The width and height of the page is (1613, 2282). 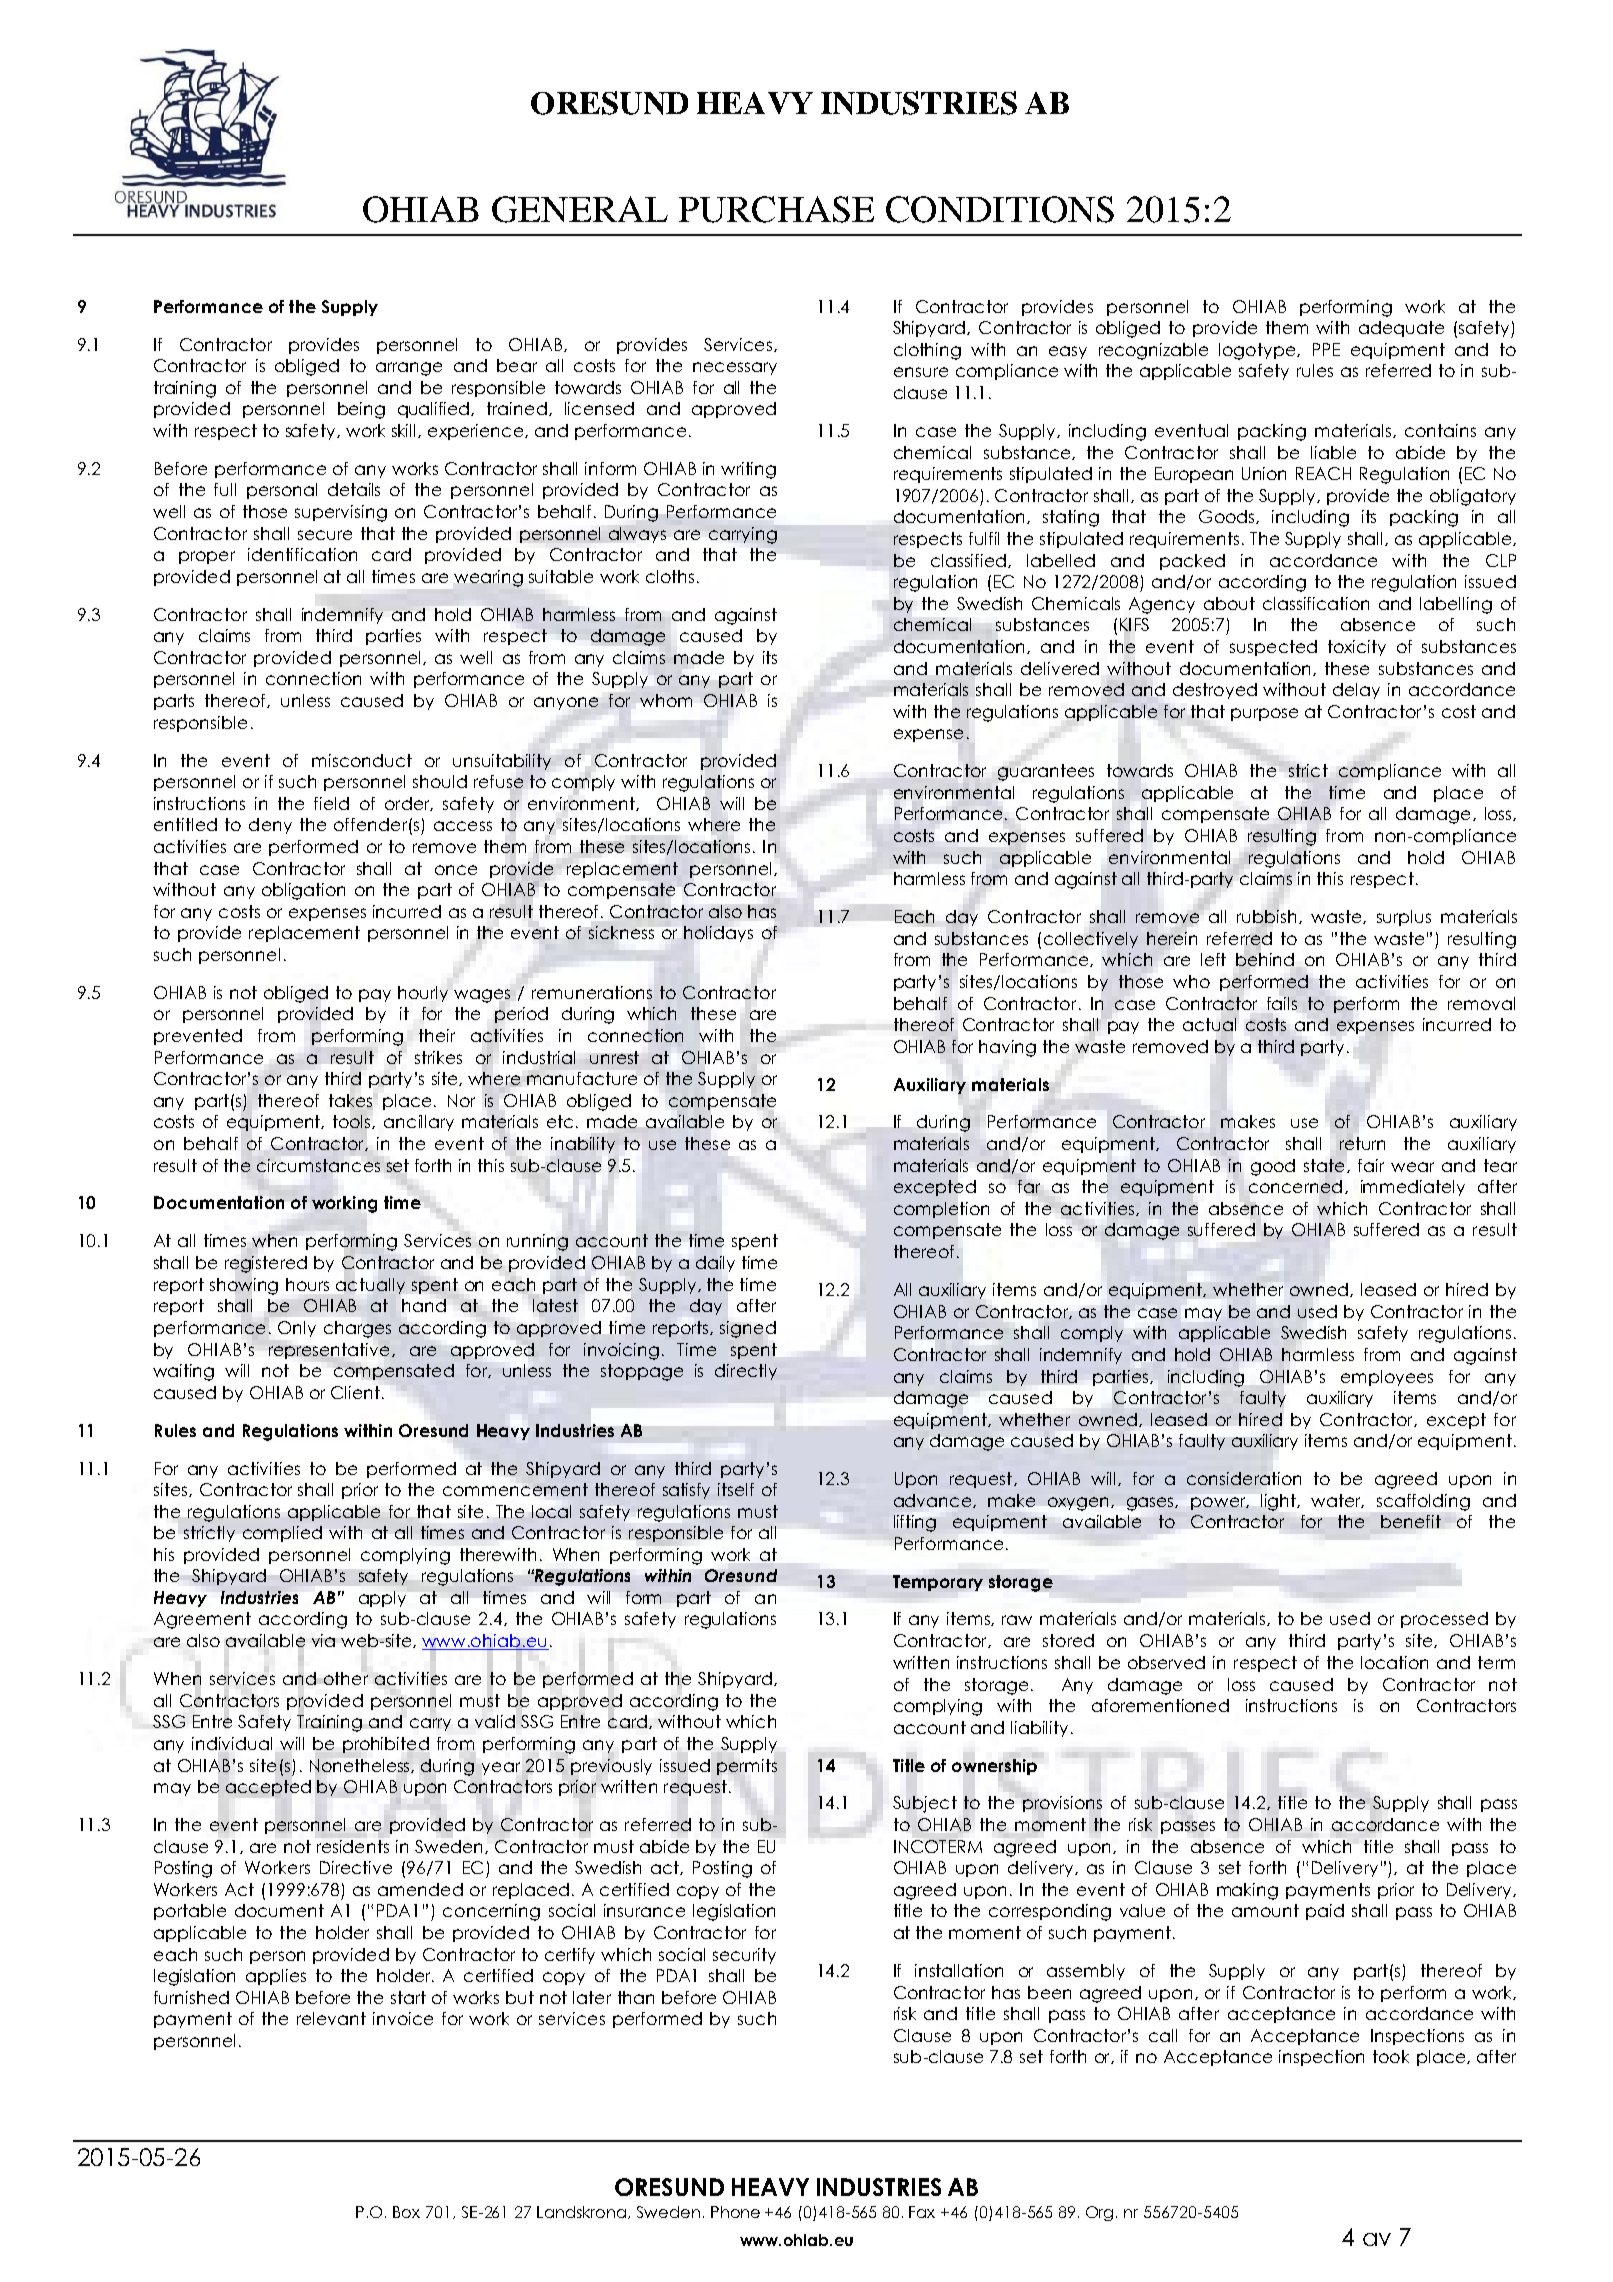 I want to click on other, so click(x=346, y=1678).
